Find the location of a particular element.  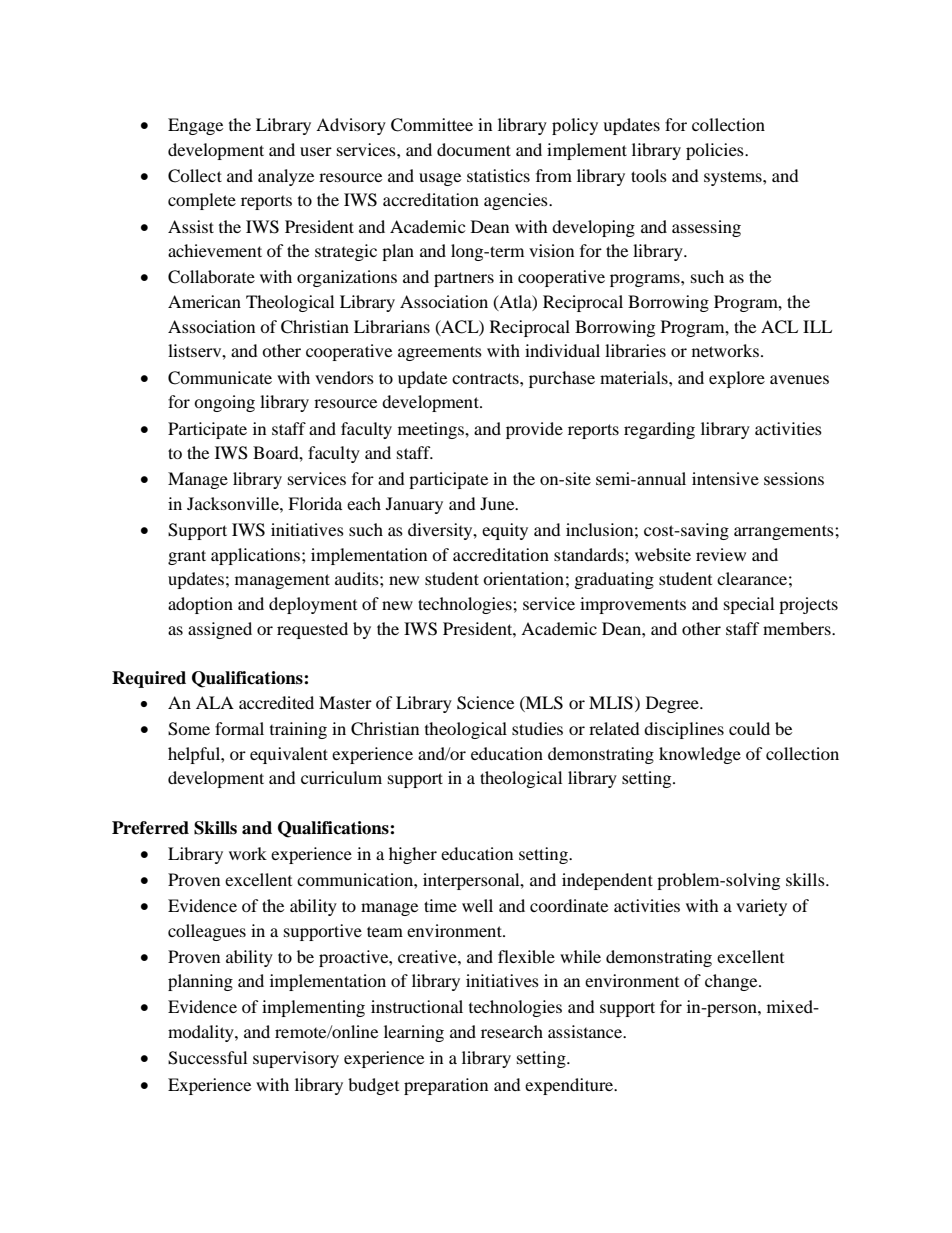

research is located at coordinates (512, 1031).
